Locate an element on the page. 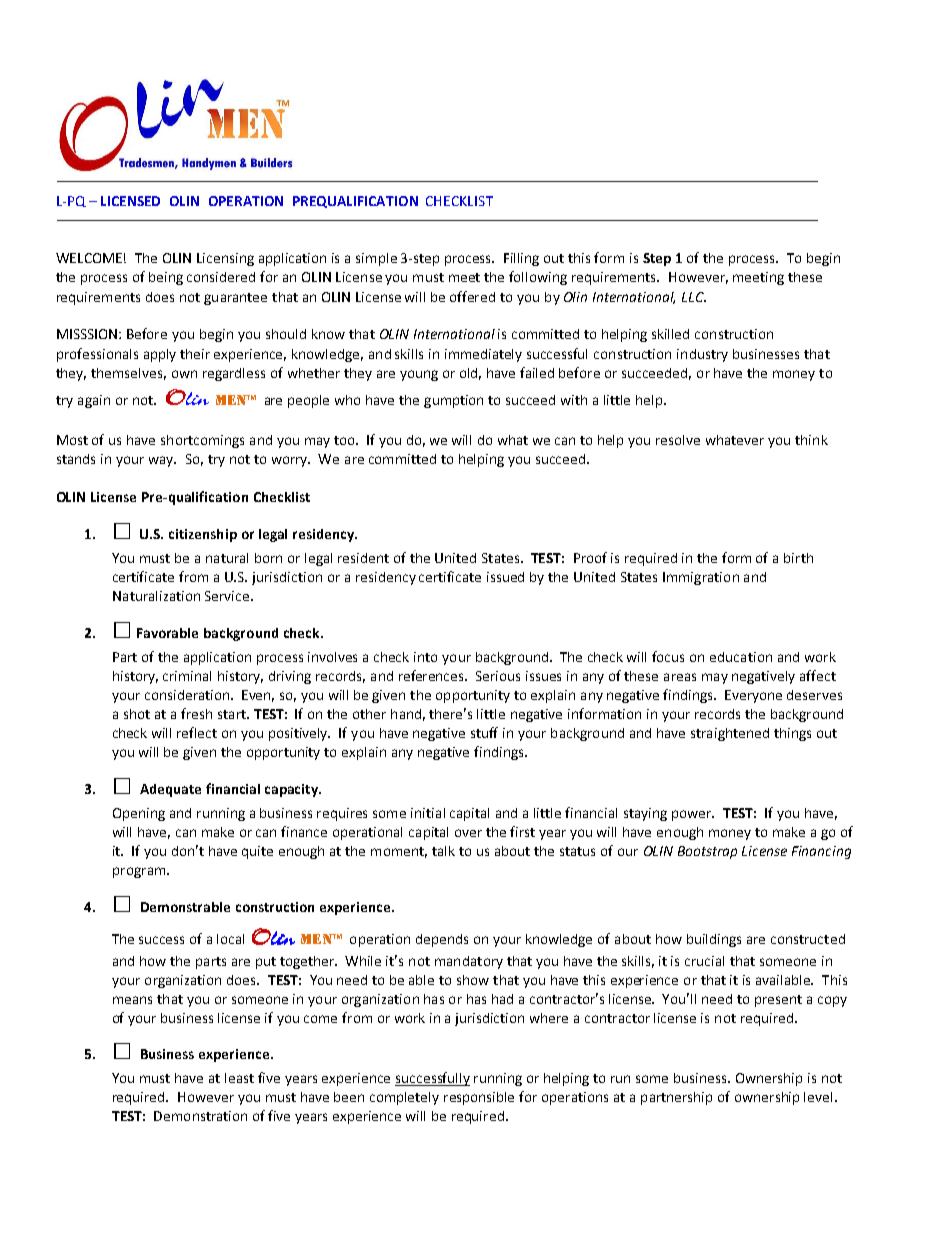  offered is located at coordinates (472, 296).
